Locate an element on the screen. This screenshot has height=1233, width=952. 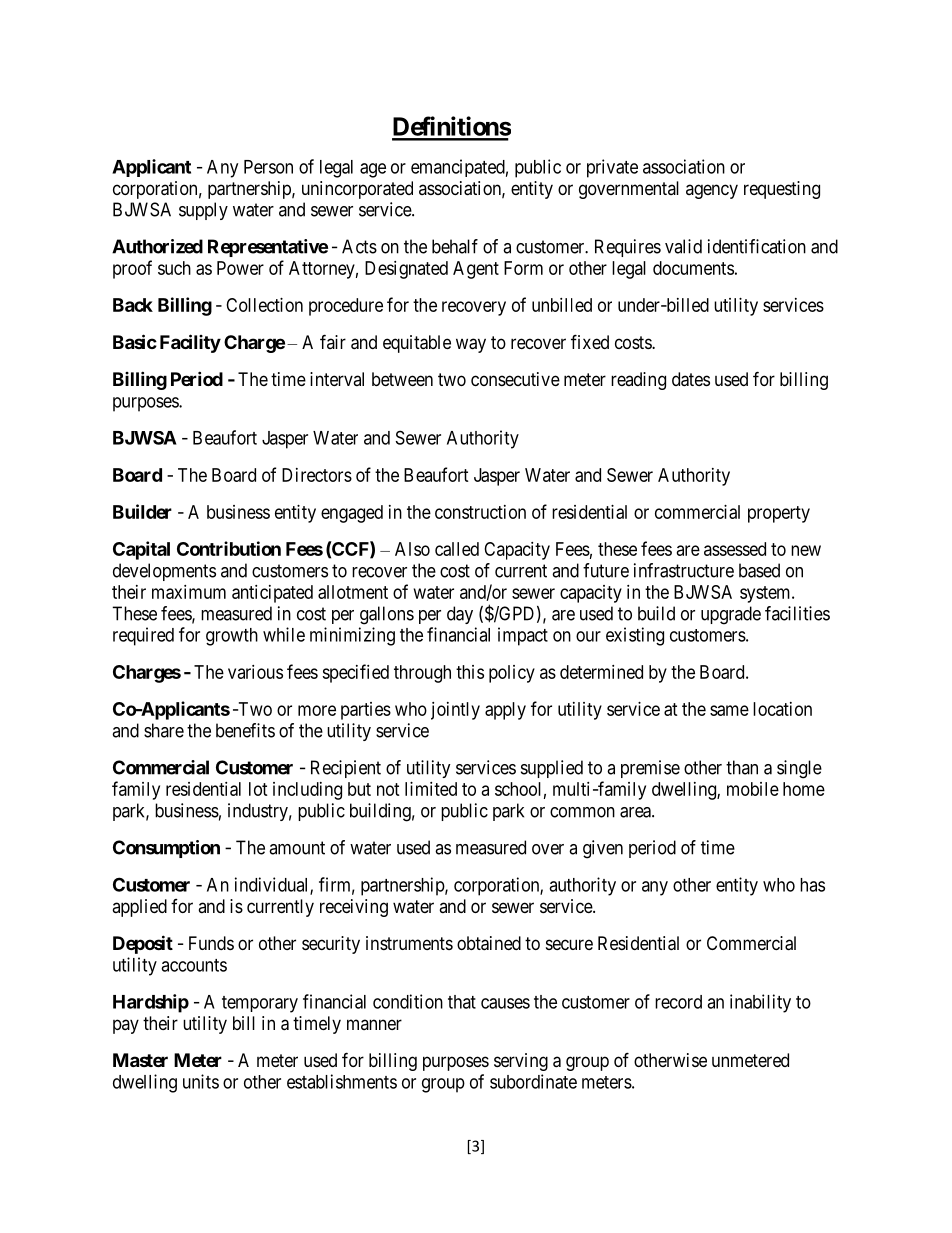
growth is located at coordinates (232, 637).
